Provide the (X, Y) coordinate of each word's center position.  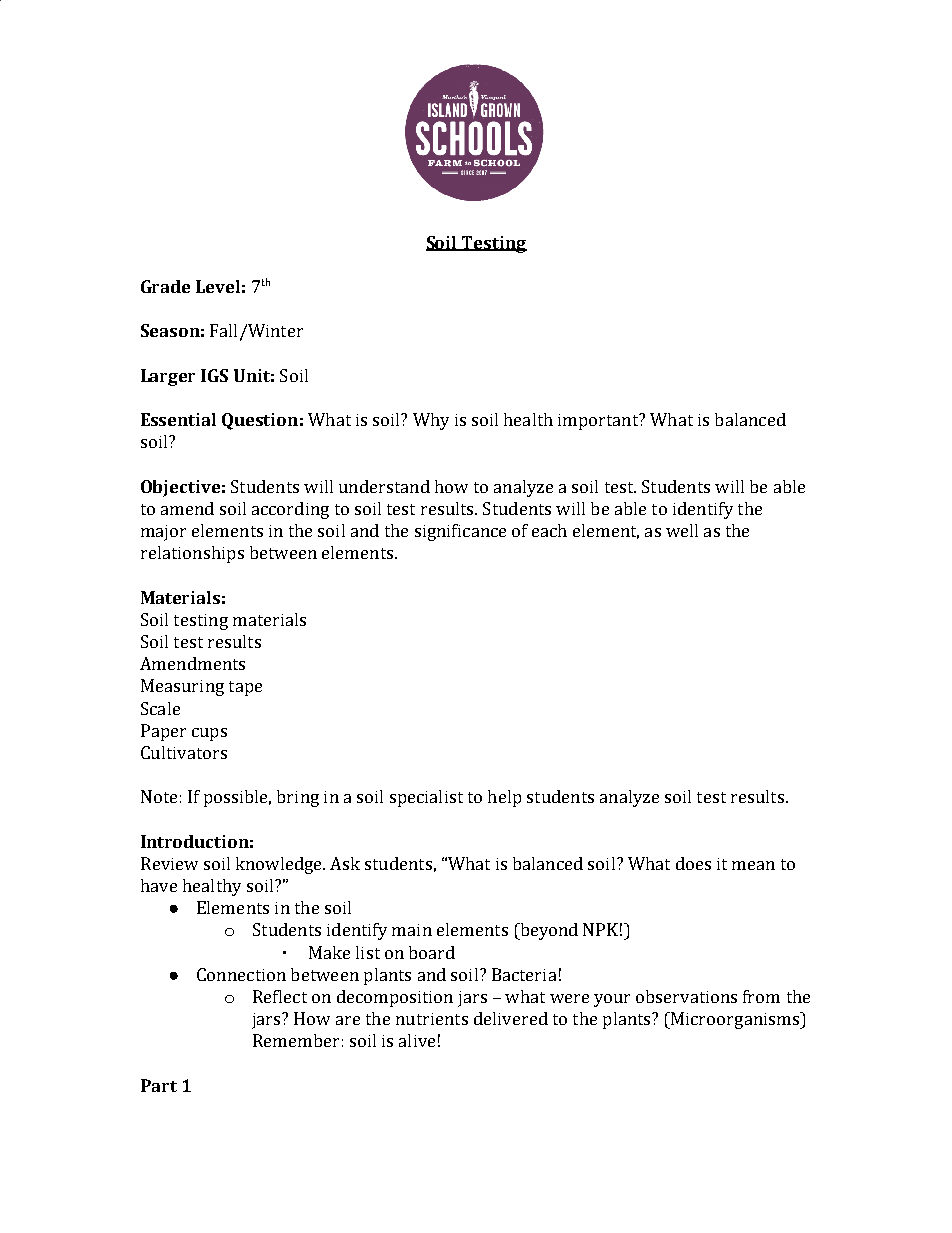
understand (384, 486)
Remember (296, 1040)
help (504, 798)
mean (753, 865)
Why (431, 421)
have (159, 885)
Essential (178, 419)
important (599, 421)
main (412, 930)
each (549, 530)
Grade (165, 286)
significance (460, 532)
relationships (192, 554)
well (682, 530)
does (693, 863)
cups (209, 734)
